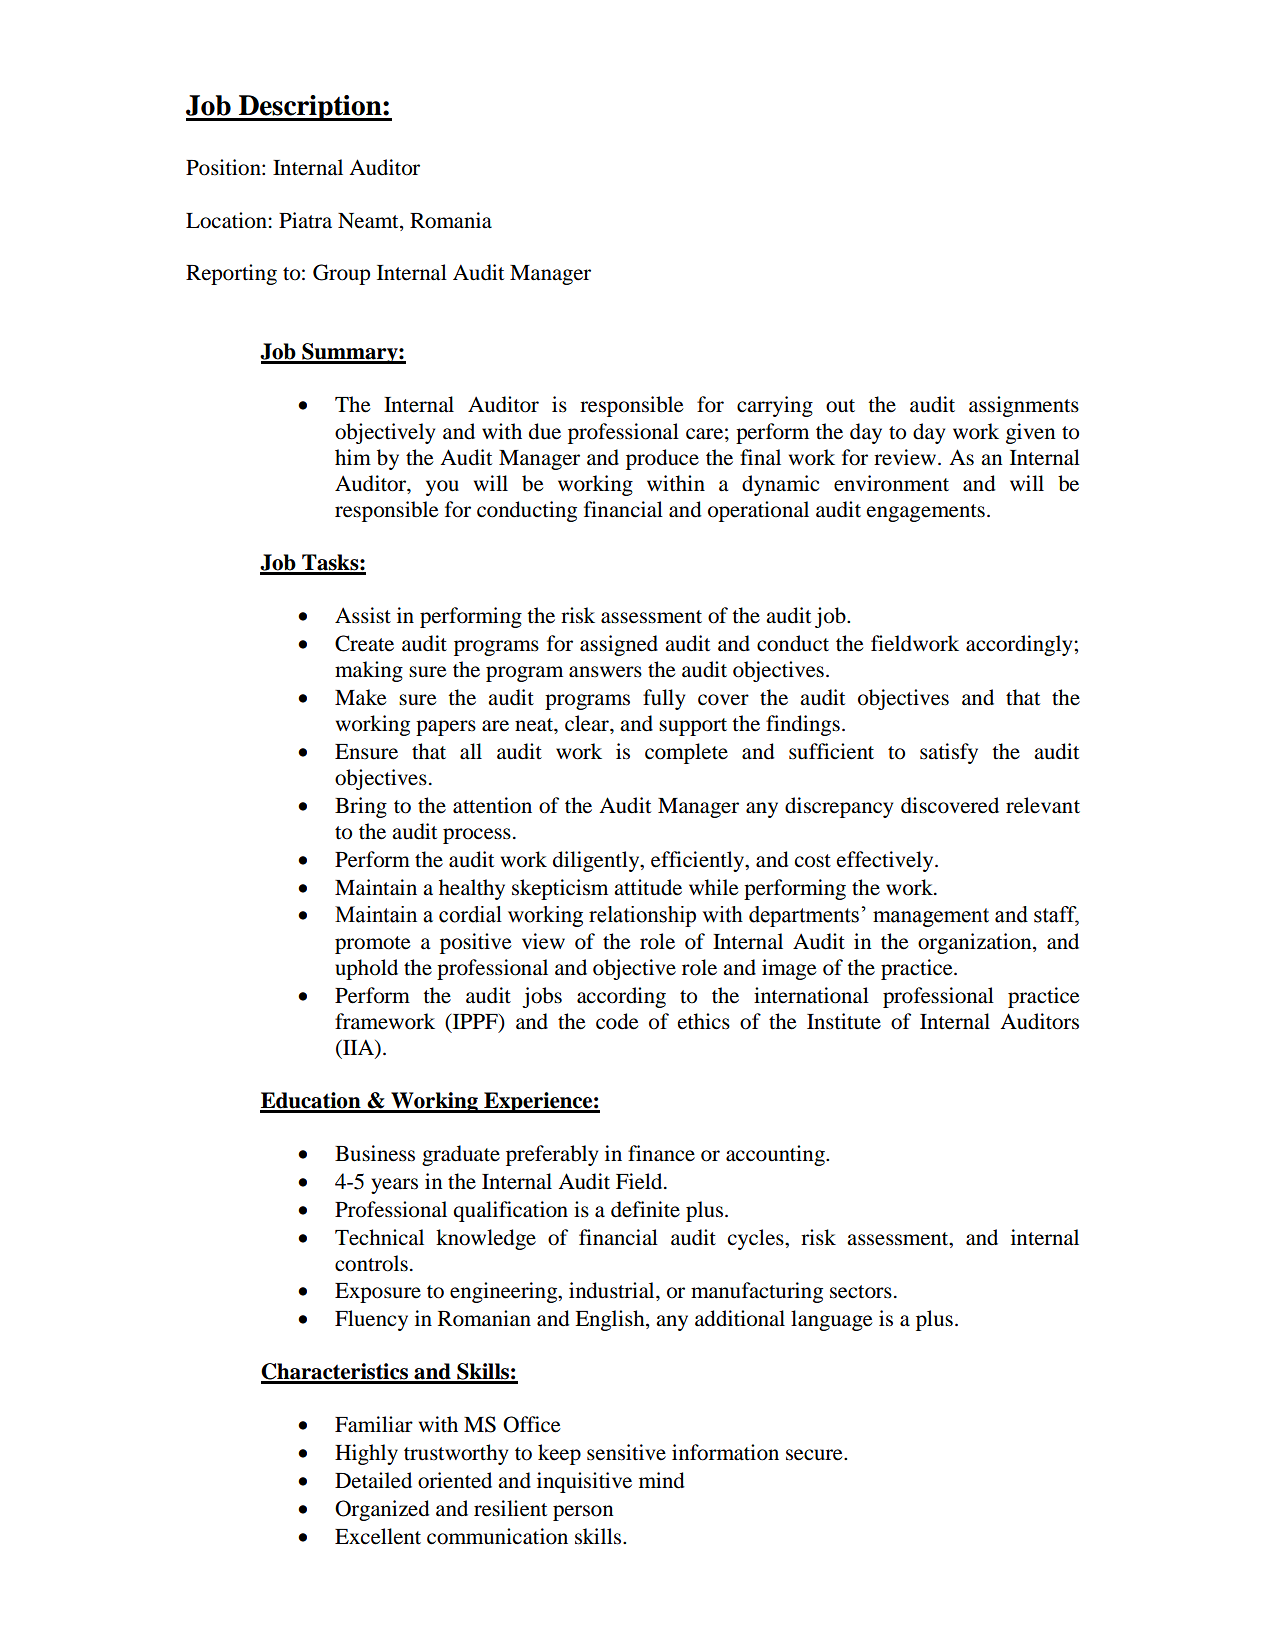 This page has width=1266, height=1638. What do you see at coordinates (358, 1047) in the page?
I see `IIA` at bounding box center [358, 1047].
